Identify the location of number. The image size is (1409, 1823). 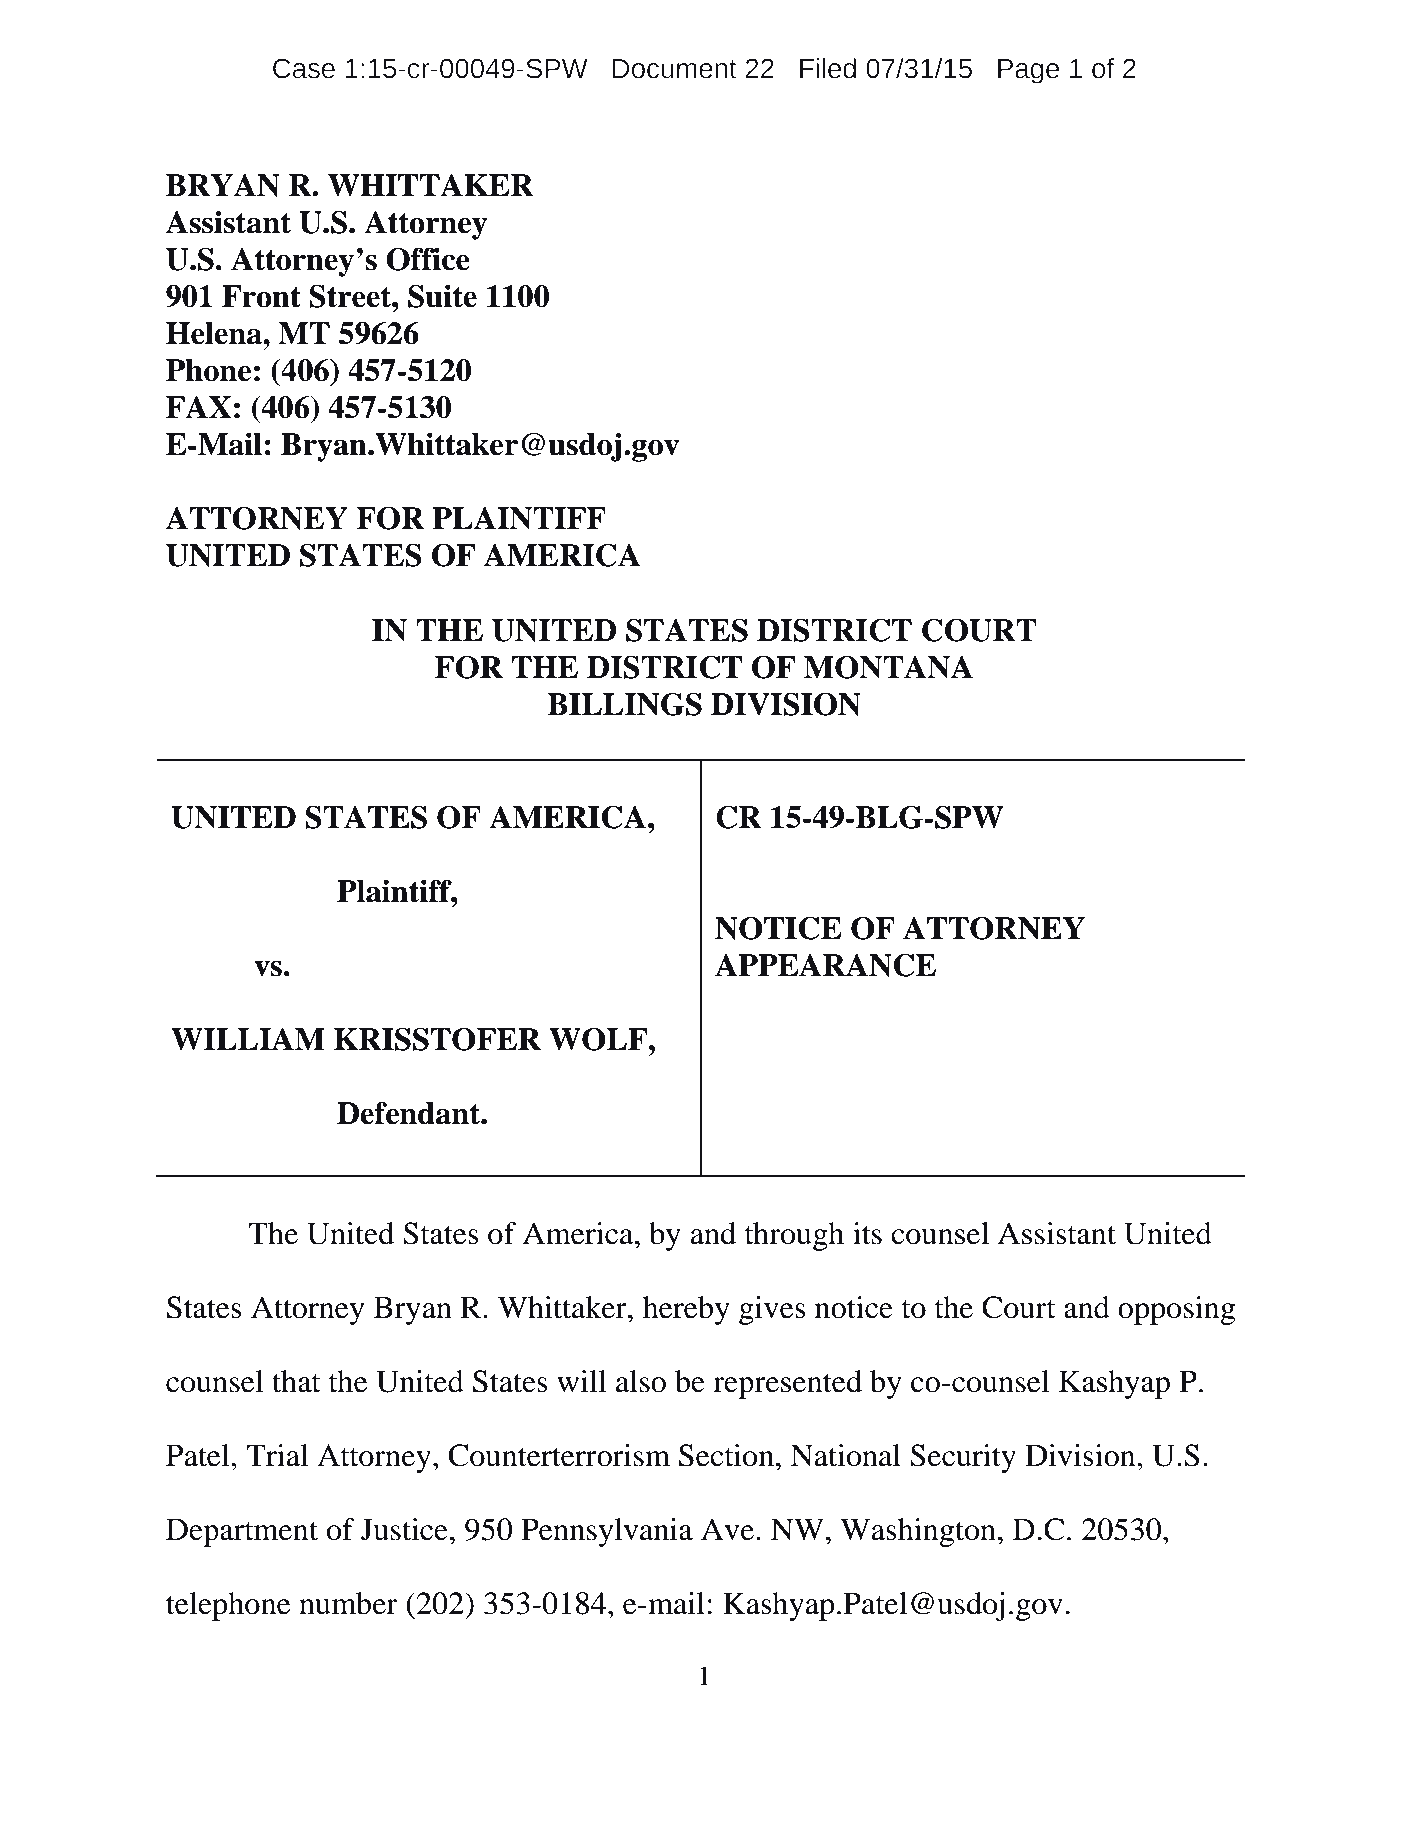
(348, 1603).
